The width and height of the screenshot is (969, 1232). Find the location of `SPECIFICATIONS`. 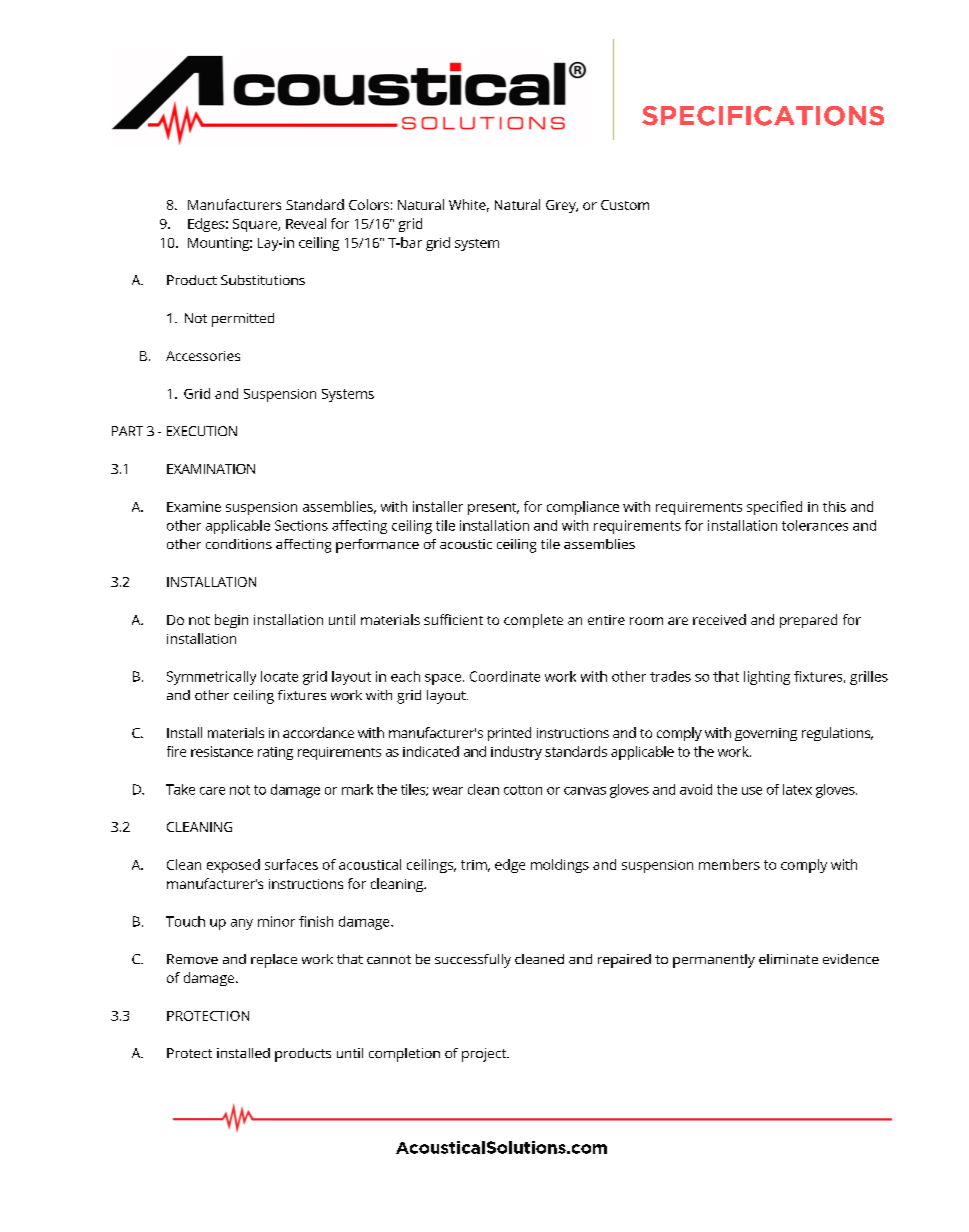

SPECIFICATIONS is located at coordinates (763, 116).
